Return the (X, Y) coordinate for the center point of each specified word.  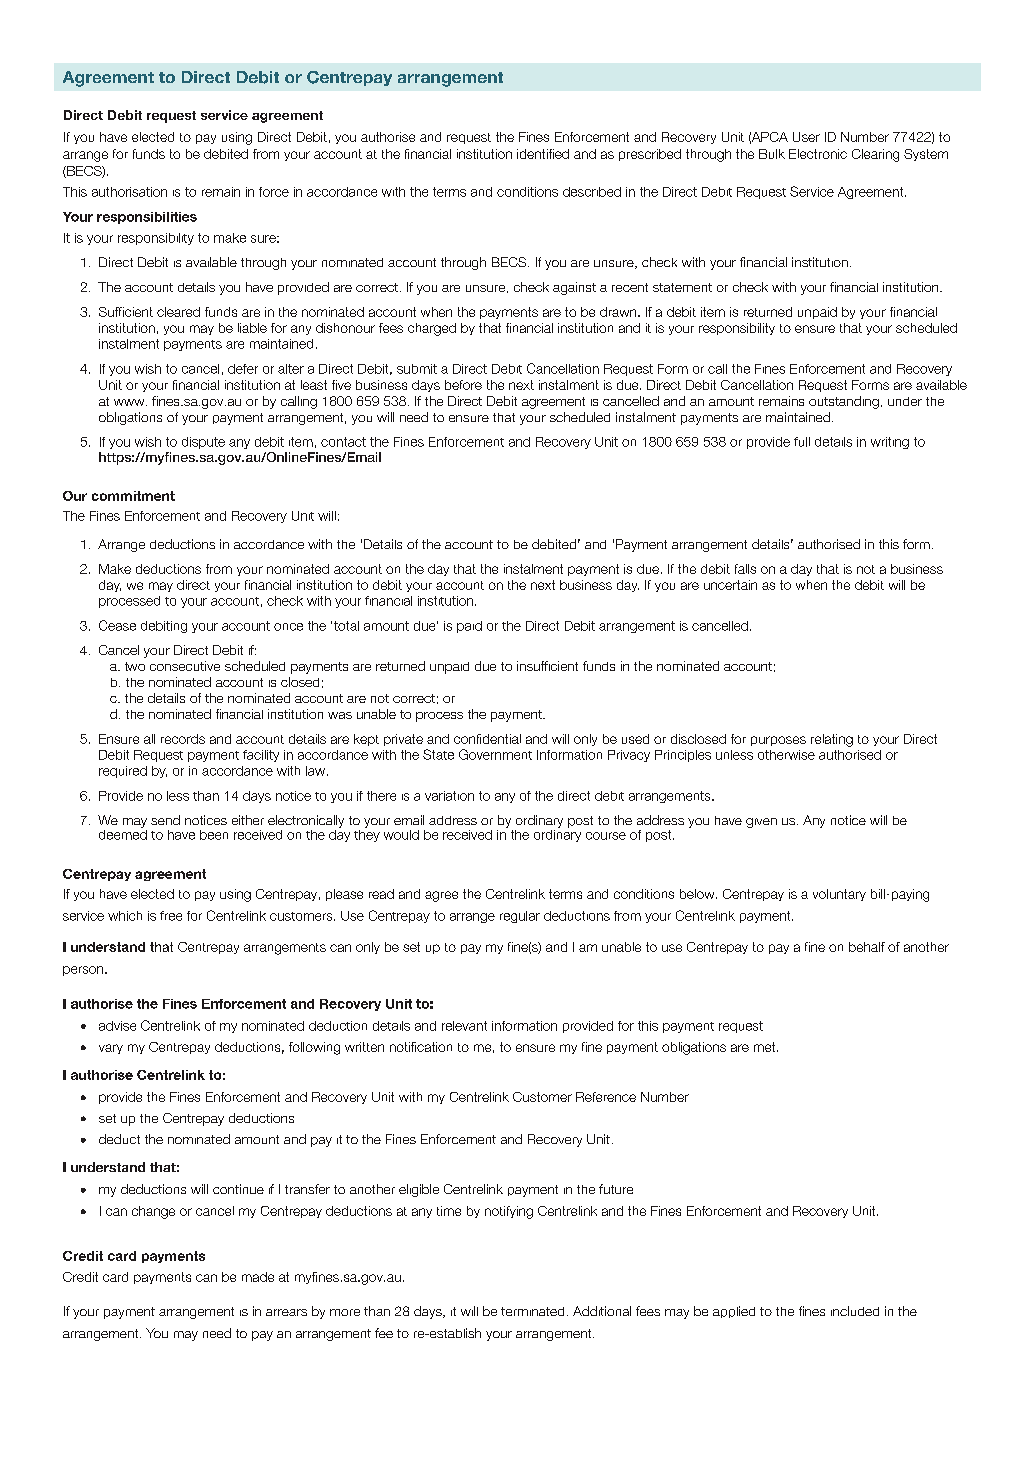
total (346, 626)
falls (745, 569)
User (806, 137)
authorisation (129, 192)
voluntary (839, 895)
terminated (532, 1311)
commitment (133, 496)
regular (520, 917)
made (258, 1277)
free (171, 916)
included (855, 1311)
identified (543, 154)
